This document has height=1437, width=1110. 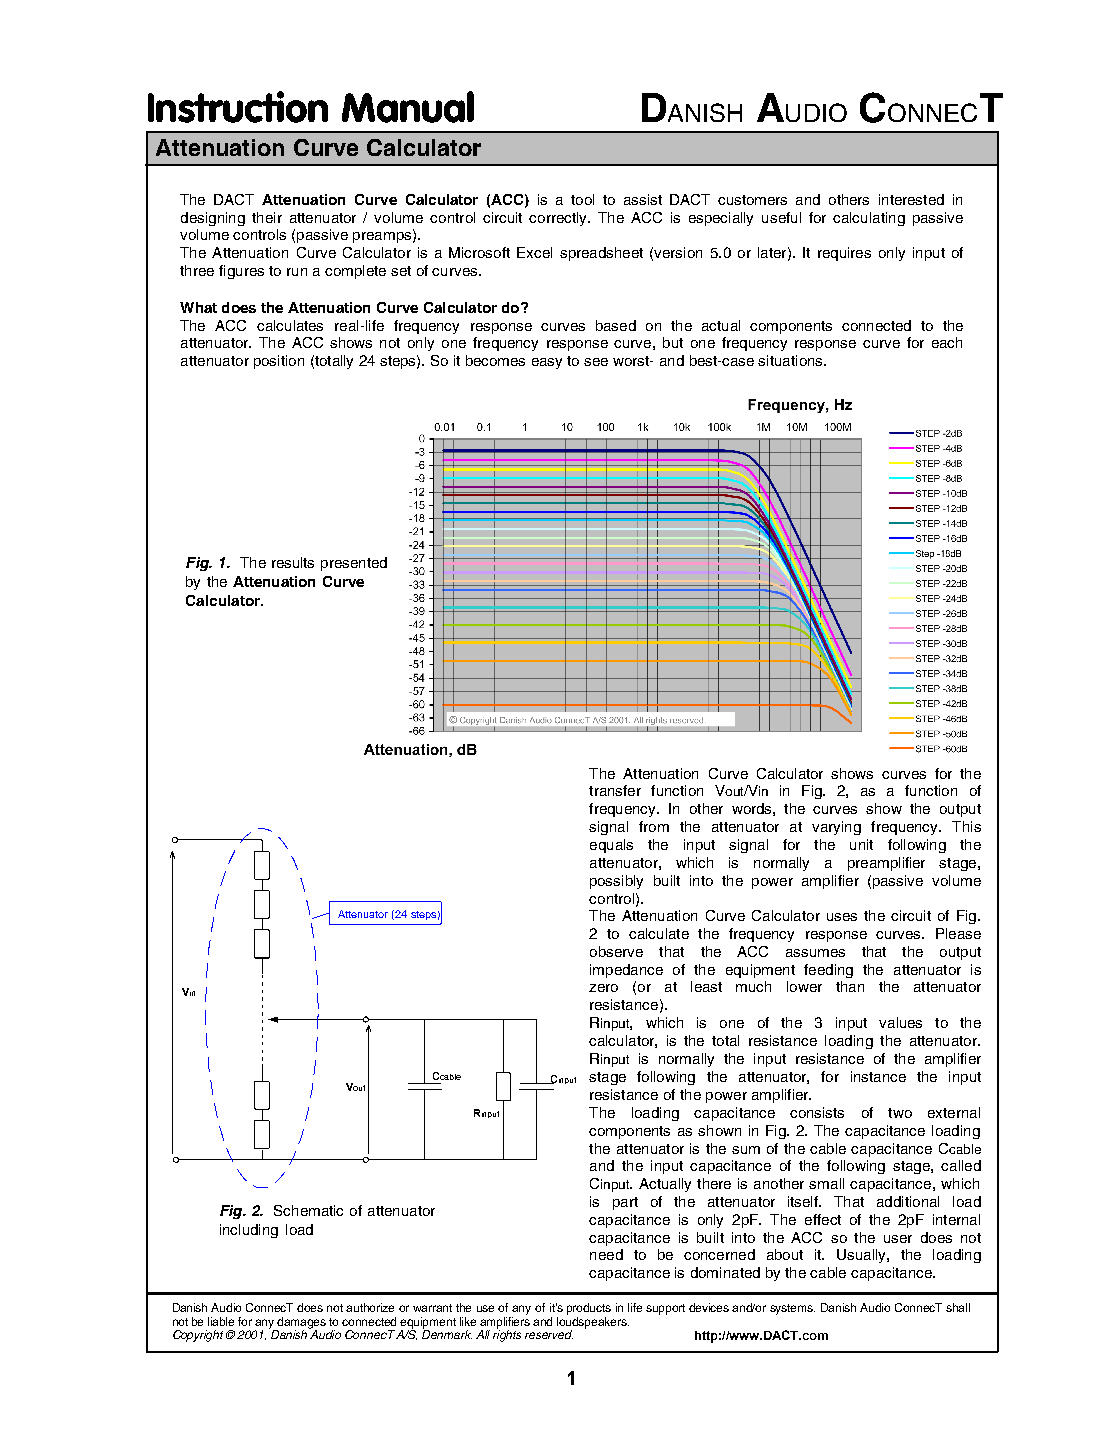 I want to click on Instruction, so click(x=238, y=107).
